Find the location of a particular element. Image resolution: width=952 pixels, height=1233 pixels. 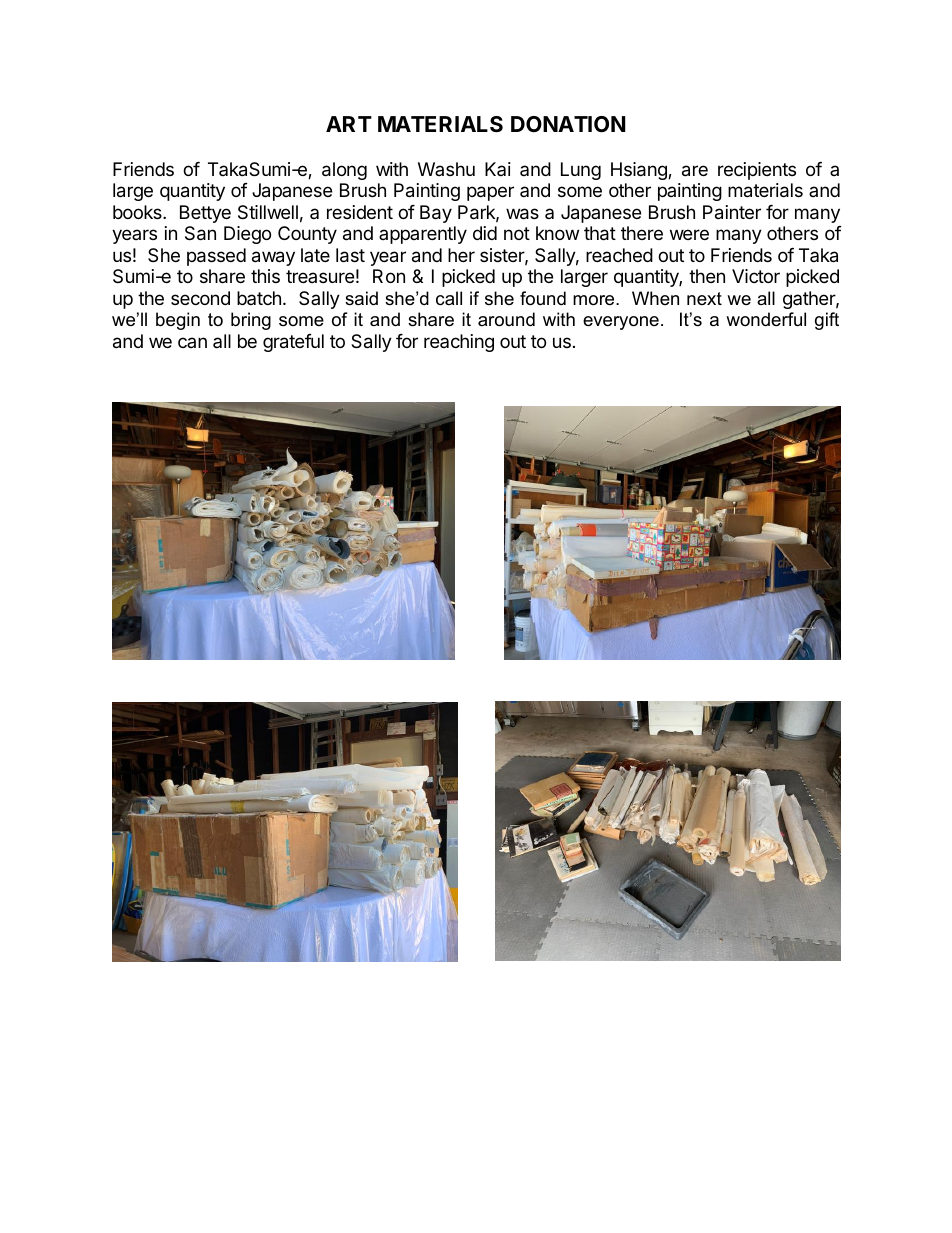

were is located at coordinates (689, 234).
